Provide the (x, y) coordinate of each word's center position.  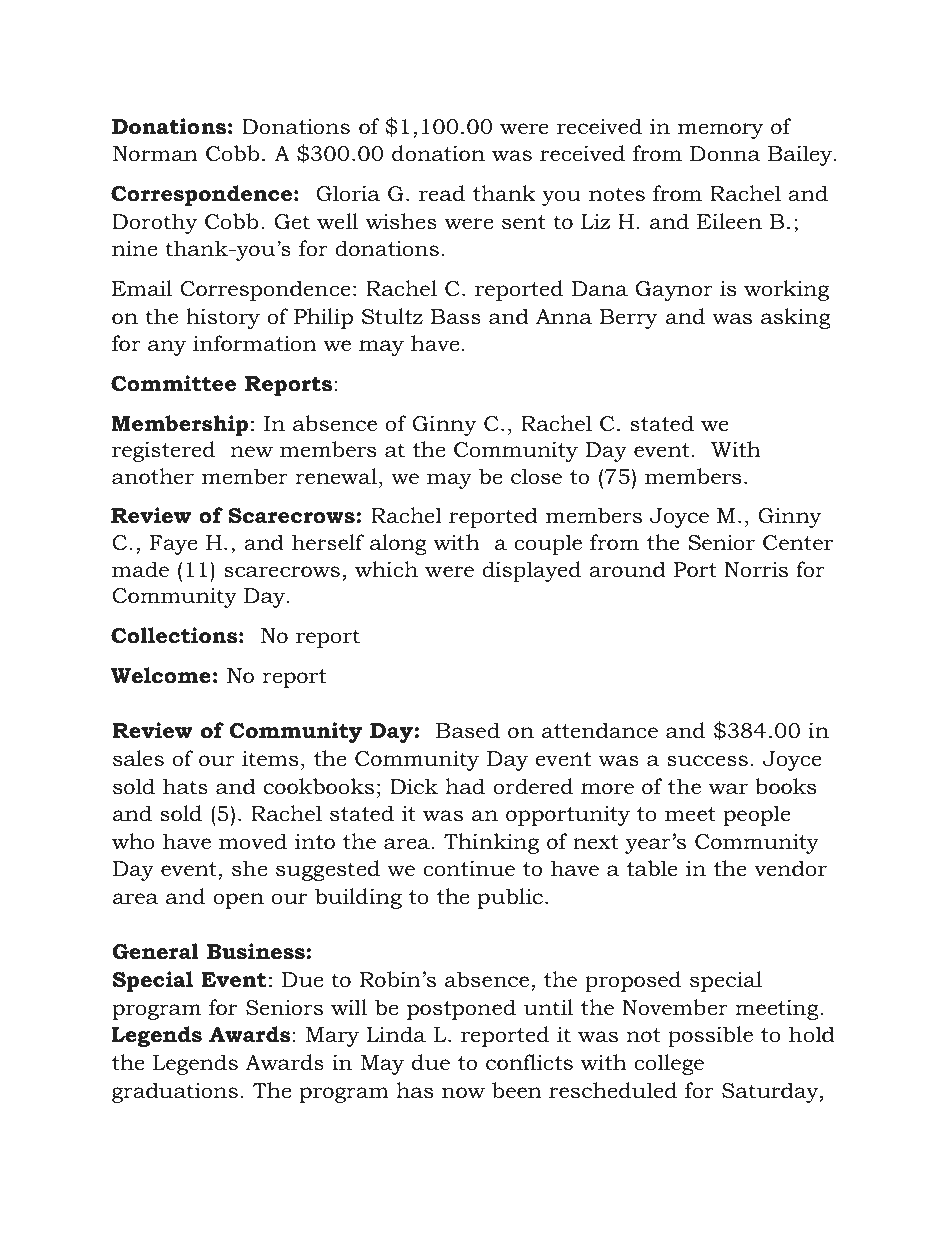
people (757, 815)
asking (796, 318)
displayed (531, 571)
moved (253, 841)
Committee (173, 383)
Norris (756, 570)
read (442, 193)
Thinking (491, 843)
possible (710, 1036)
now (463, 1093)
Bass (456, 317)
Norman (155, 154)
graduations (175, 1092)
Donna (725, 154)
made (140, 569)
